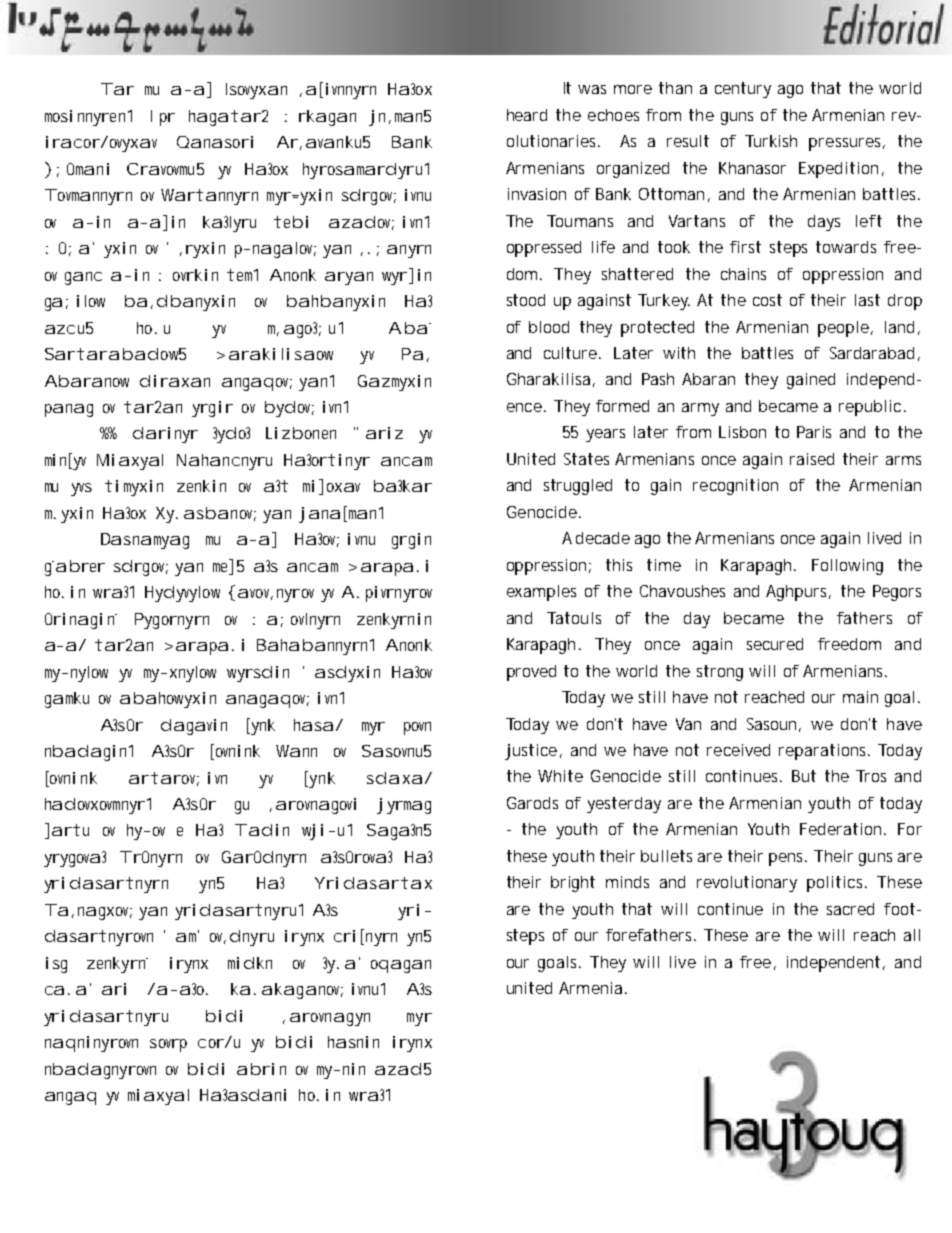  I want to click on Ipr, so click(163, 118).
